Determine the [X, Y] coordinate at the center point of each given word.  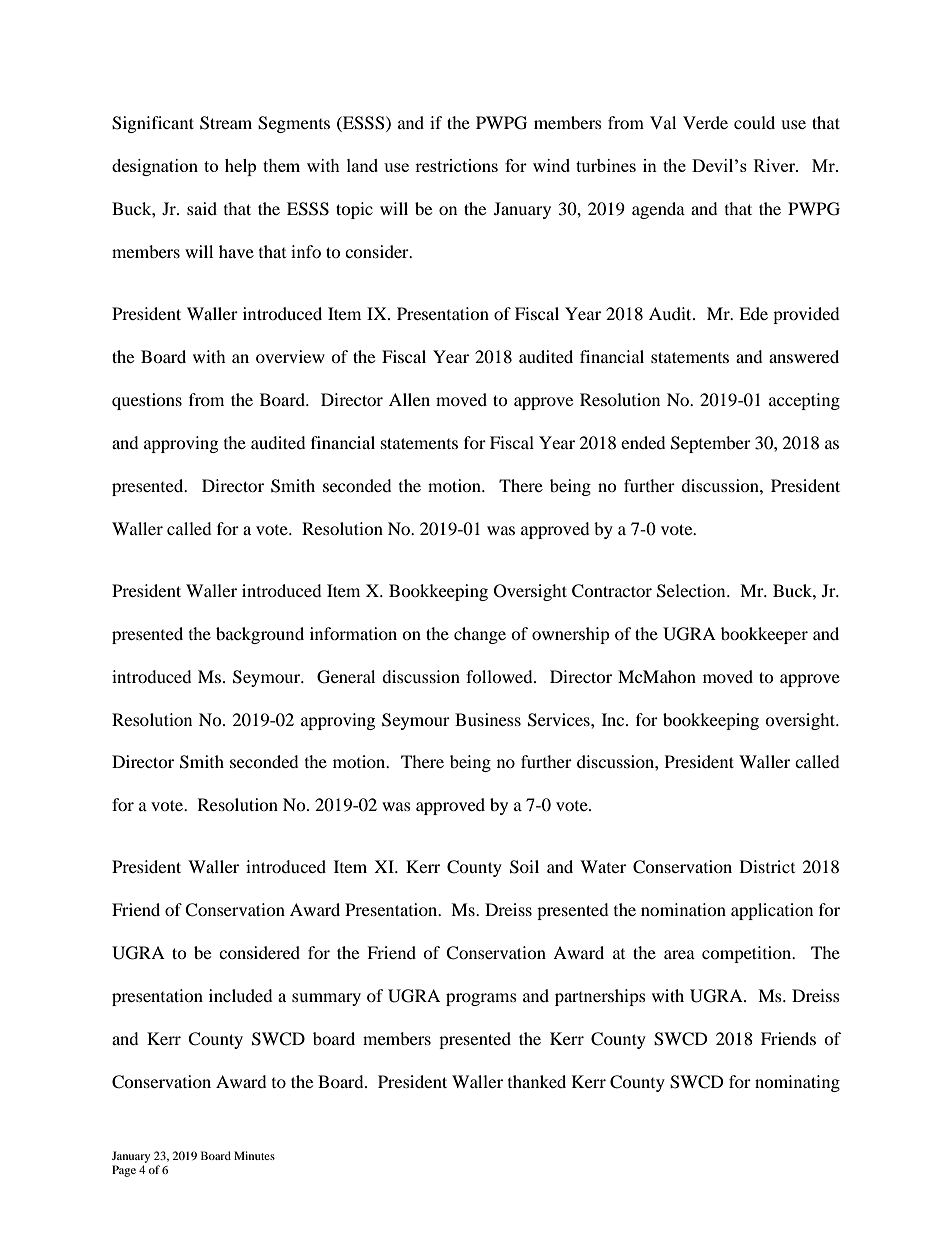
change [480, 635]
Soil [524, 867]
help [240, 167]
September [711, 444]
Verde [705, 122]
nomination [683, 909]
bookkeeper [764, 635]
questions [147, 401]
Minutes [254, 1155]
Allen [409, 399]
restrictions [456, 165]
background [260, 635]
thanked [537, 1081]
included [241, 995]
